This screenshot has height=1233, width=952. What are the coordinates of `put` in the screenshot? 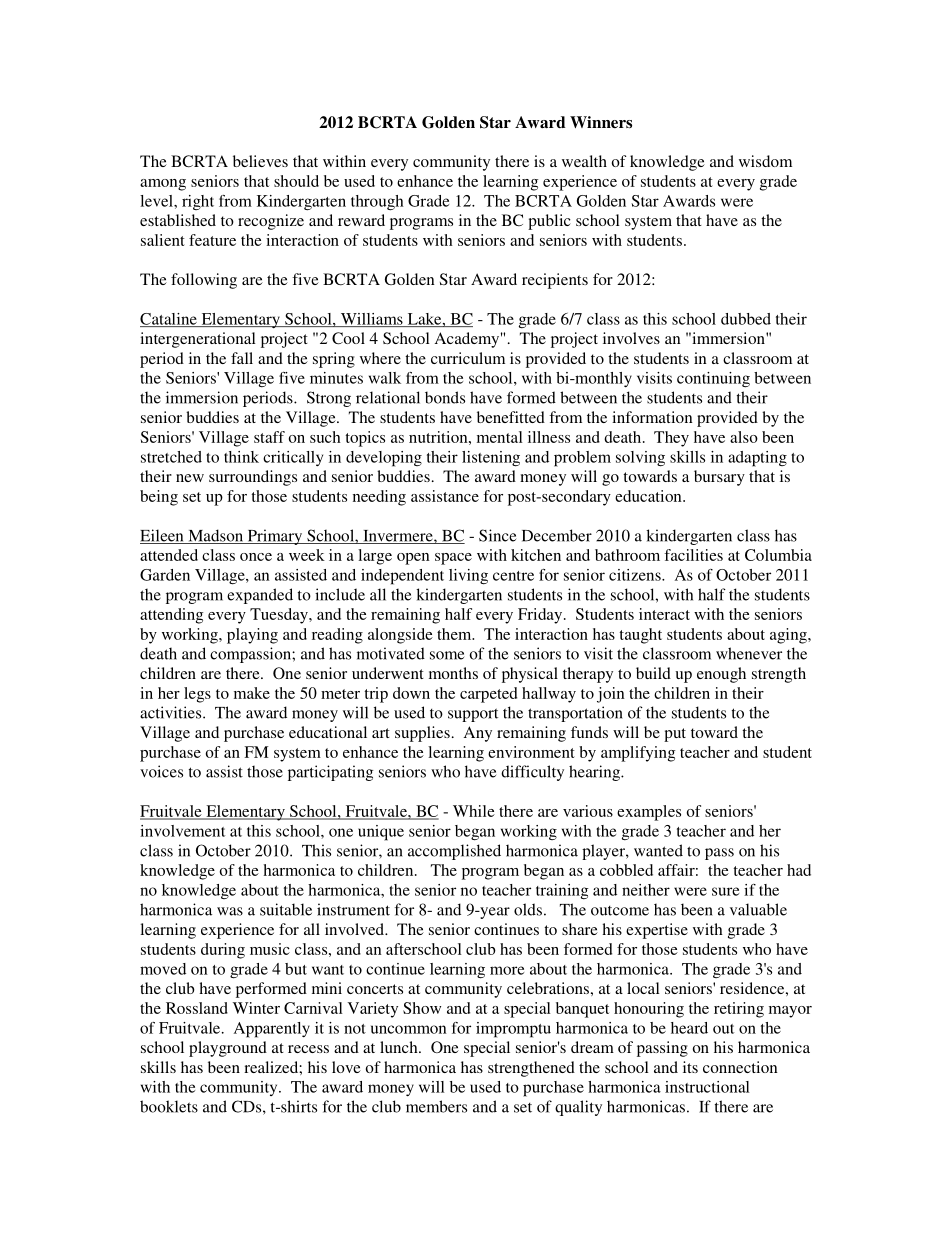 It's located at (675, 735).
